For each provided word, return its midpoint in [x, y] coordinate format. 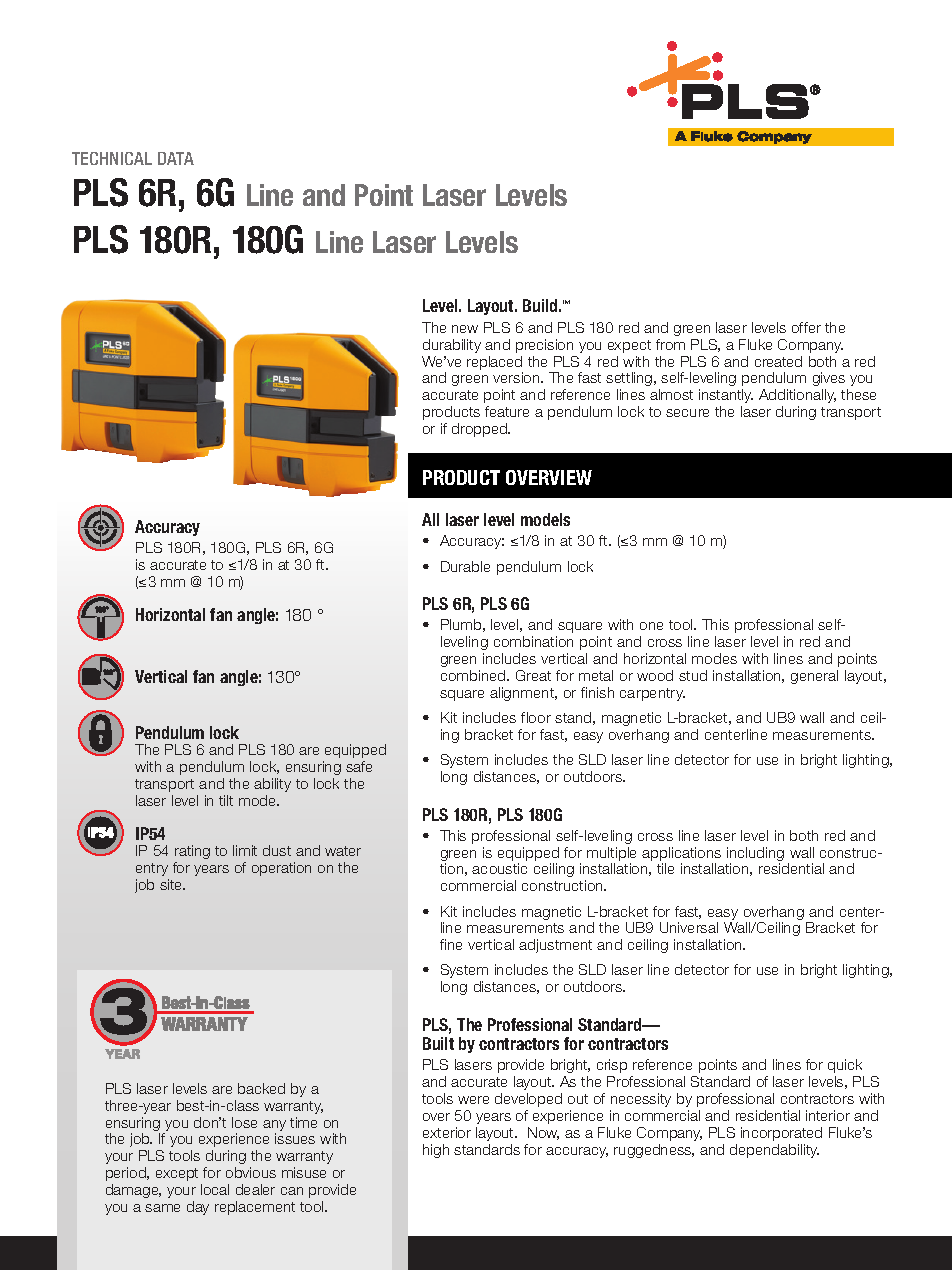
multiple [611, 854]
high [436, 1151]
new [465, 329]
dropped [480, 430]
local [215, 1189]
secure [687, 413]
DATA [176, 158]
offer [806, 327]
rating [192, 854]
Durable [465, 566]
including [755, 855]
